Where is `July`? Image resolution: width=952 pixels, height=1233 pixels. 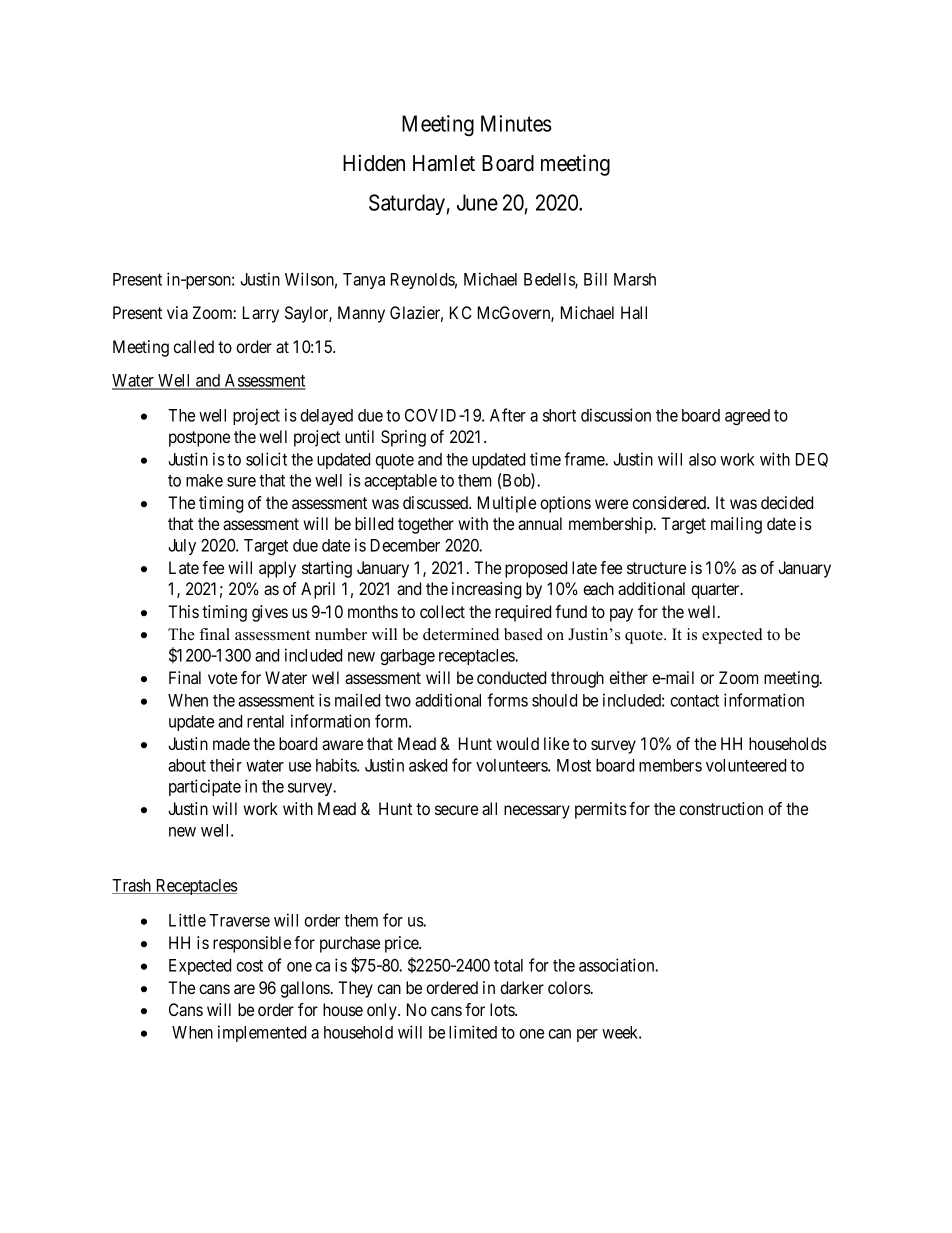
July is located at coordinates (182, 547).
